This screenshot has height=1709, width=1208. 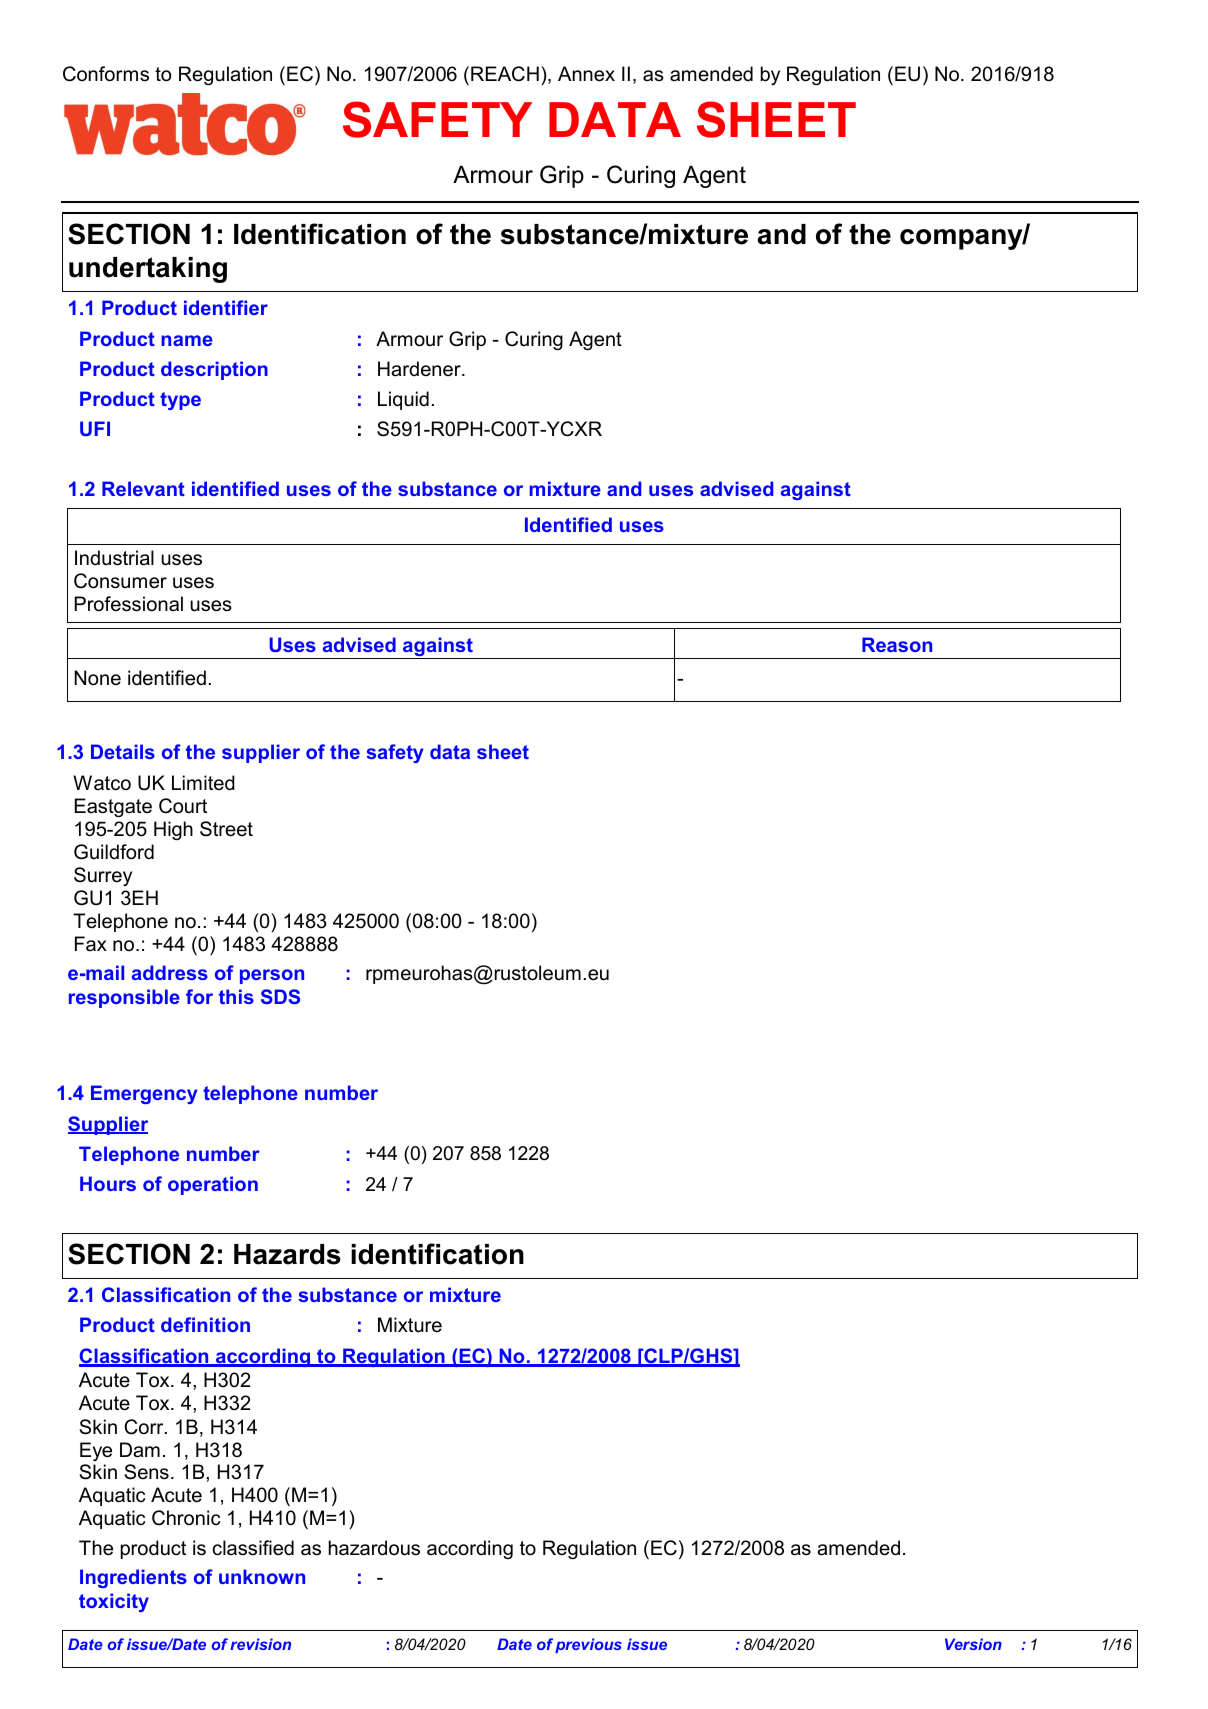 What do you see at coordinates (106, 74) in the screenshot?
I see `Conforms` at bounding box center [106, 74].
